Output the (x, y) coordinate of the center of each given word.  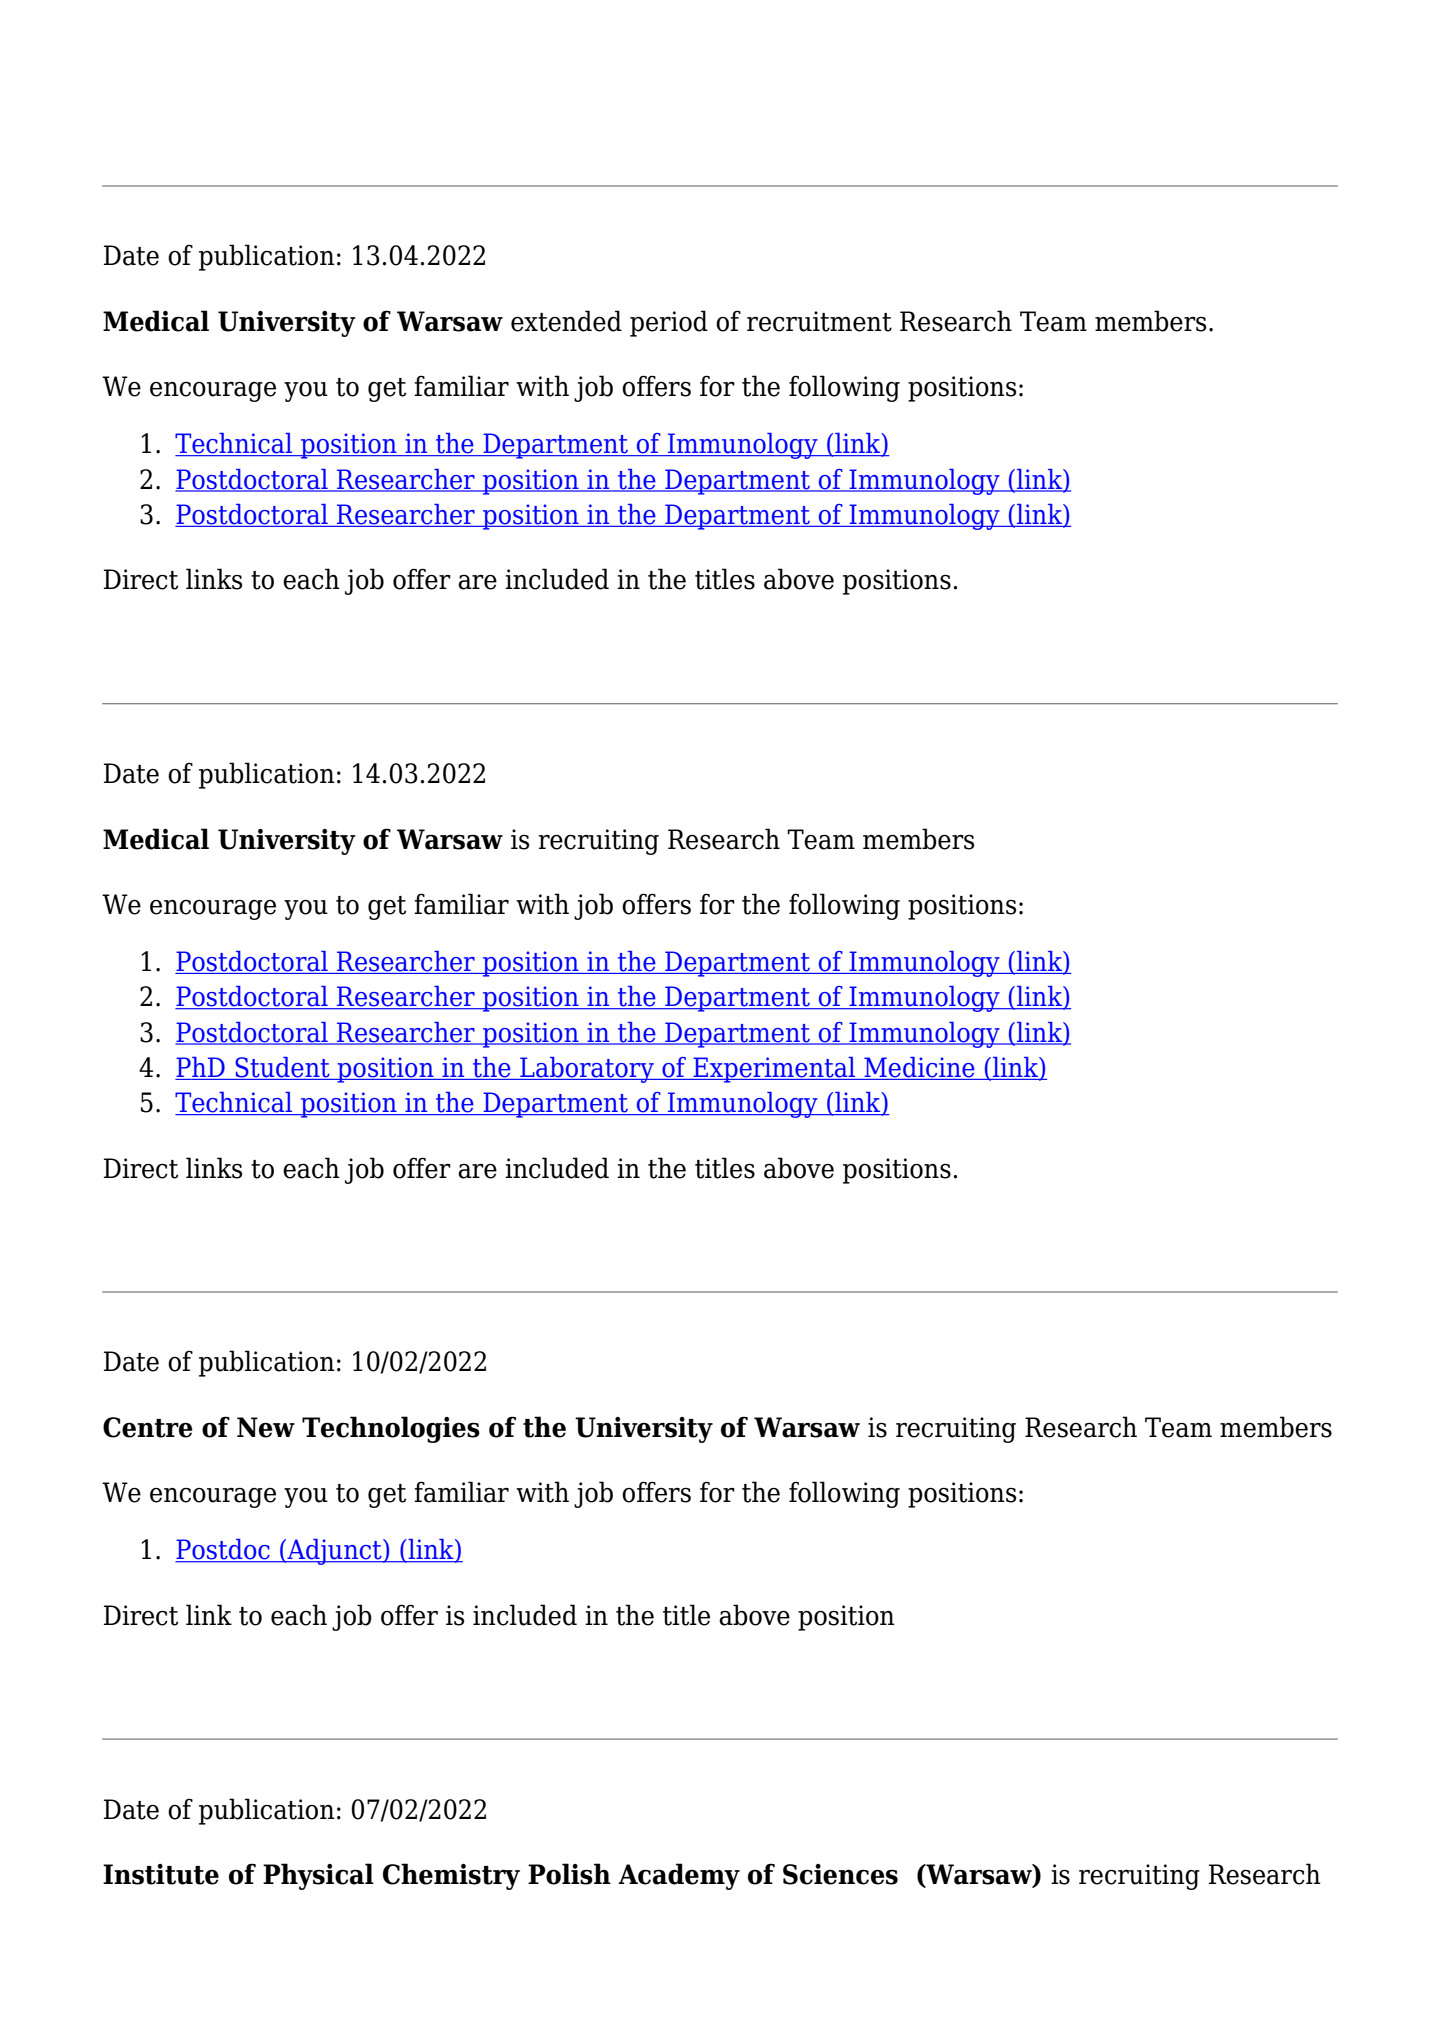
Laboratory (587, 1070)
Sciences (840, 1874)
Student (282, 1068)
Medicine (919, 1068)
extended (566, 321)
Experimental (774, 1070)
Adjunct (334, 1552)
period (669, 323)
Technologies (391, 1429)
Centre (148, 1427)
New (266, 1427)
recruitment (819, 321)
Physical (318, 1876)
